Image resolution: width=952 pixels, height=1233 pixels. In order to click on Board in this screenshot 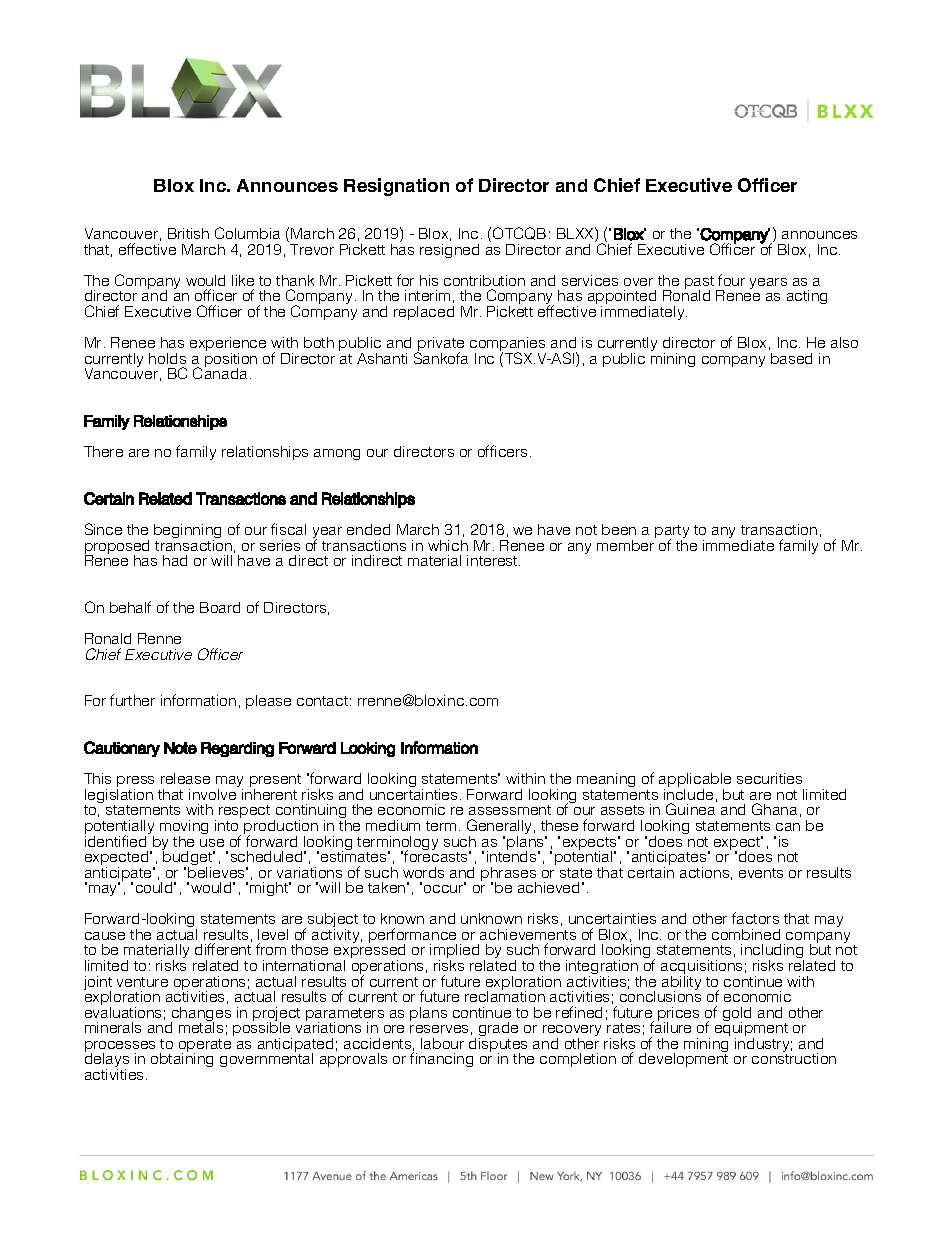, I will do `click(220, 607)`.
